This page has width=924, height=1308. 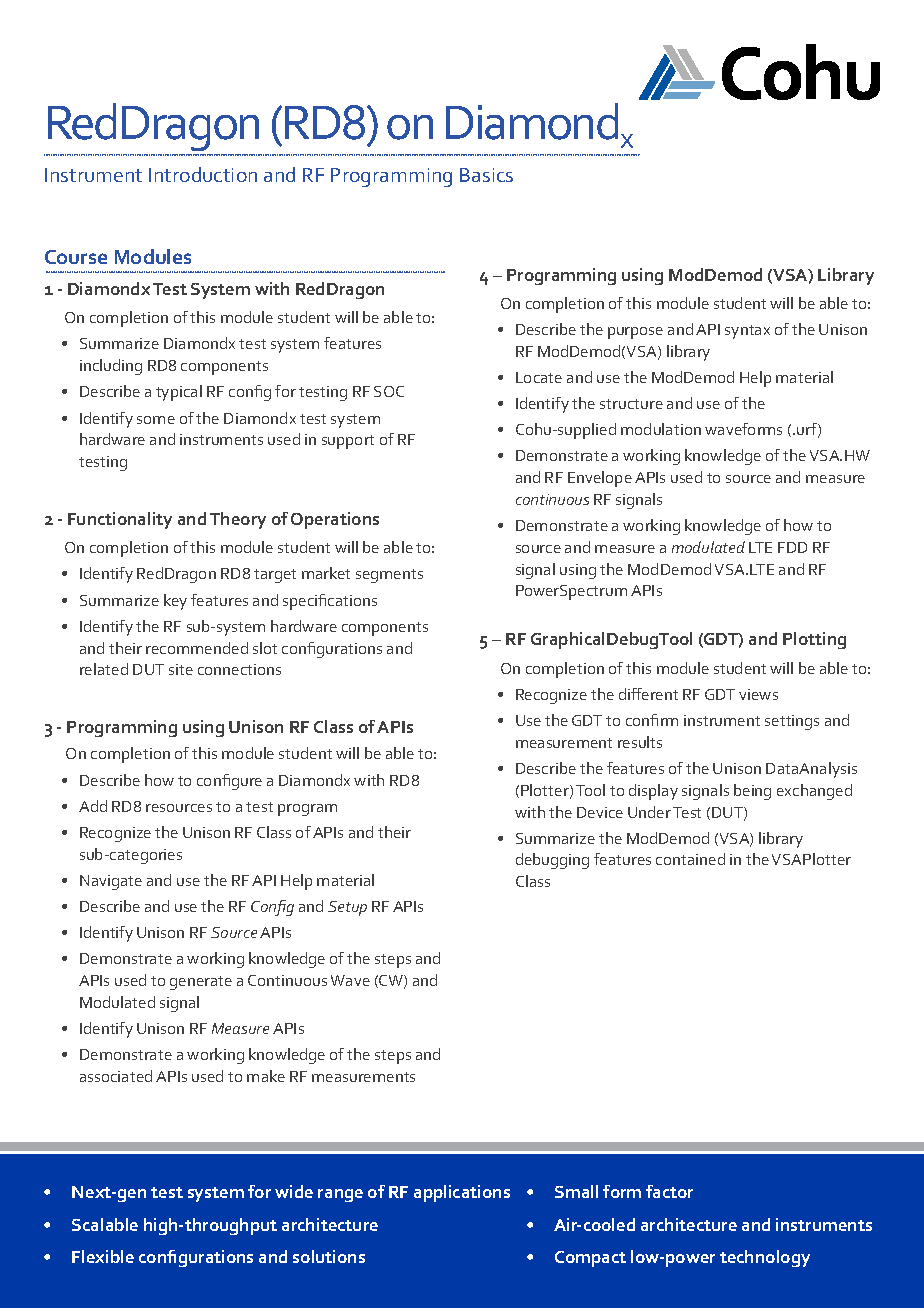 What do you see at coordinates (348, 442) in the page?
I see `support` at bounding box center [348, 442].
